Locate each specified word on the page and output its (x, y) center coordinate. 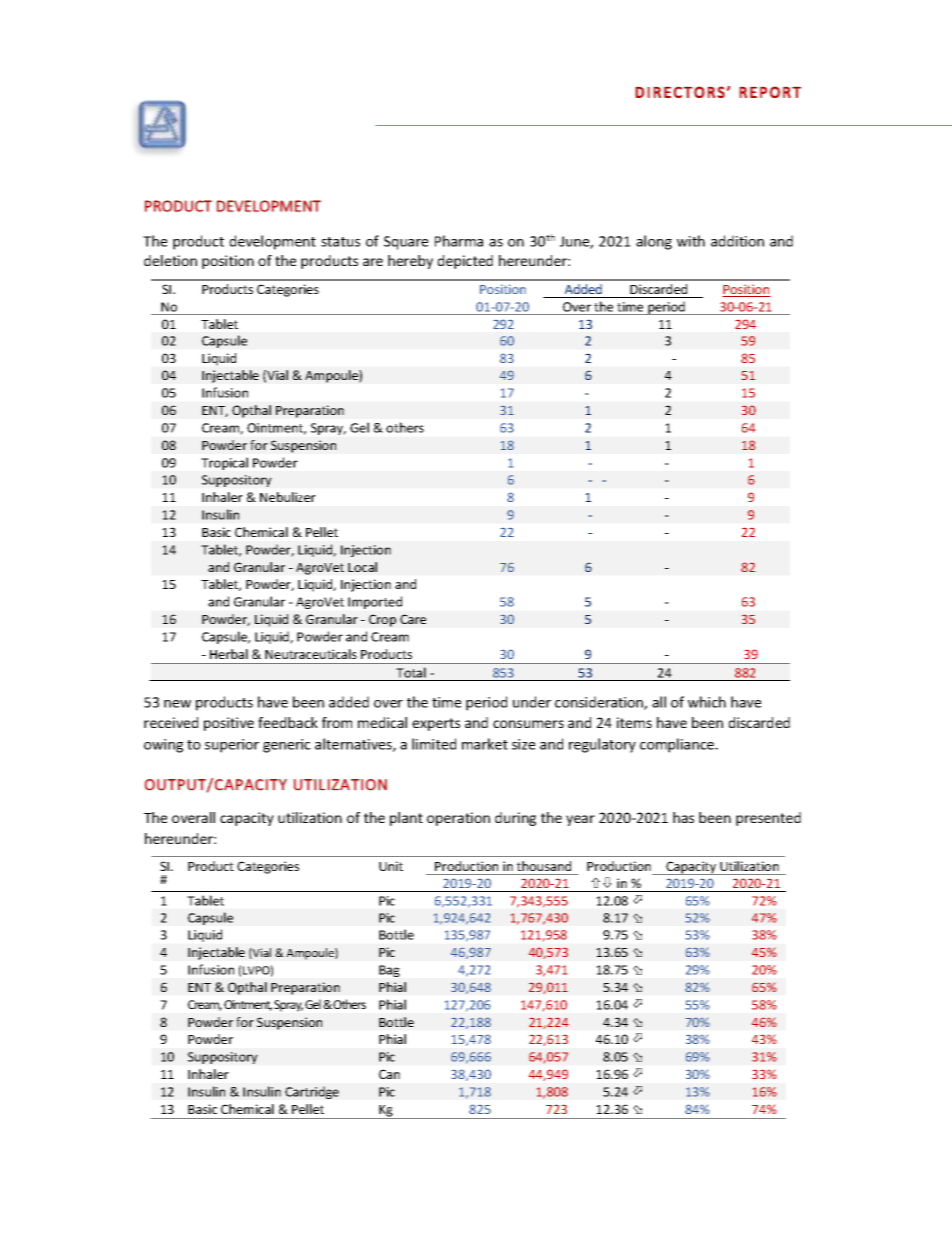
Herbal (229, 654)
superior (232, 746)
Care (413, 619)
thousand (543, 866)
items (634, 722)
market (485, 744)
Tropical (224, 463)
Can (389, 1074)
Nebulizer (288, 497)
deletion (170, 260)
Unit (391, 866)
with (691, 241)
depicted (465, 262)
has (683, 817)
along (654, 242)
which (707, 702)
